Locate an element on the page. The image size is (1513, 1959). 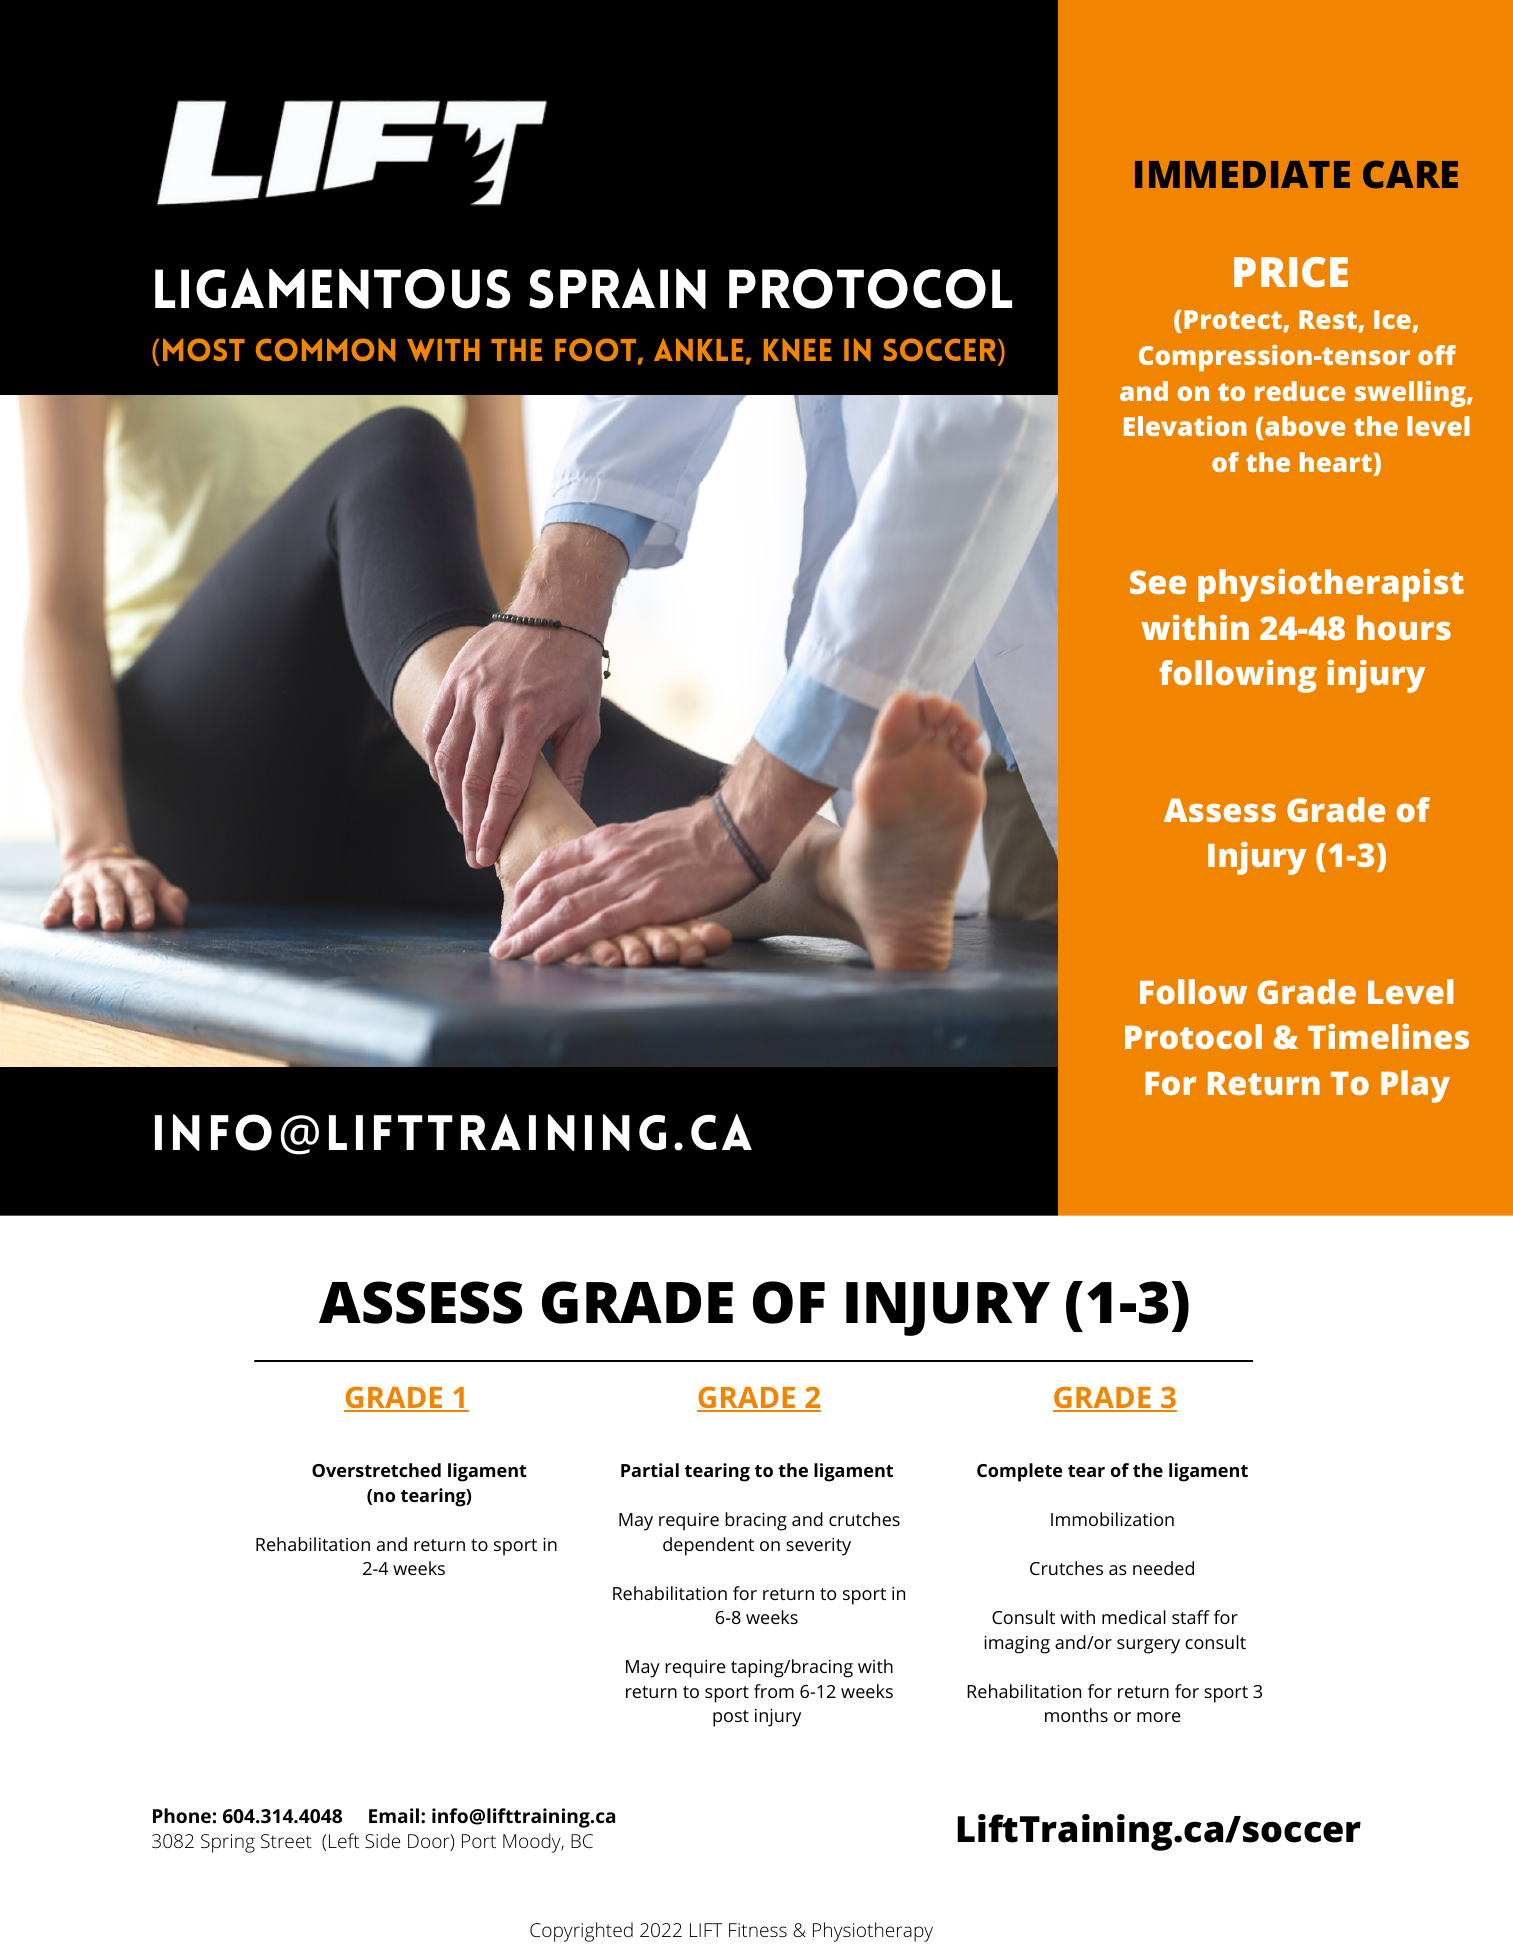
more is located at coordinates (1159, 1717).
